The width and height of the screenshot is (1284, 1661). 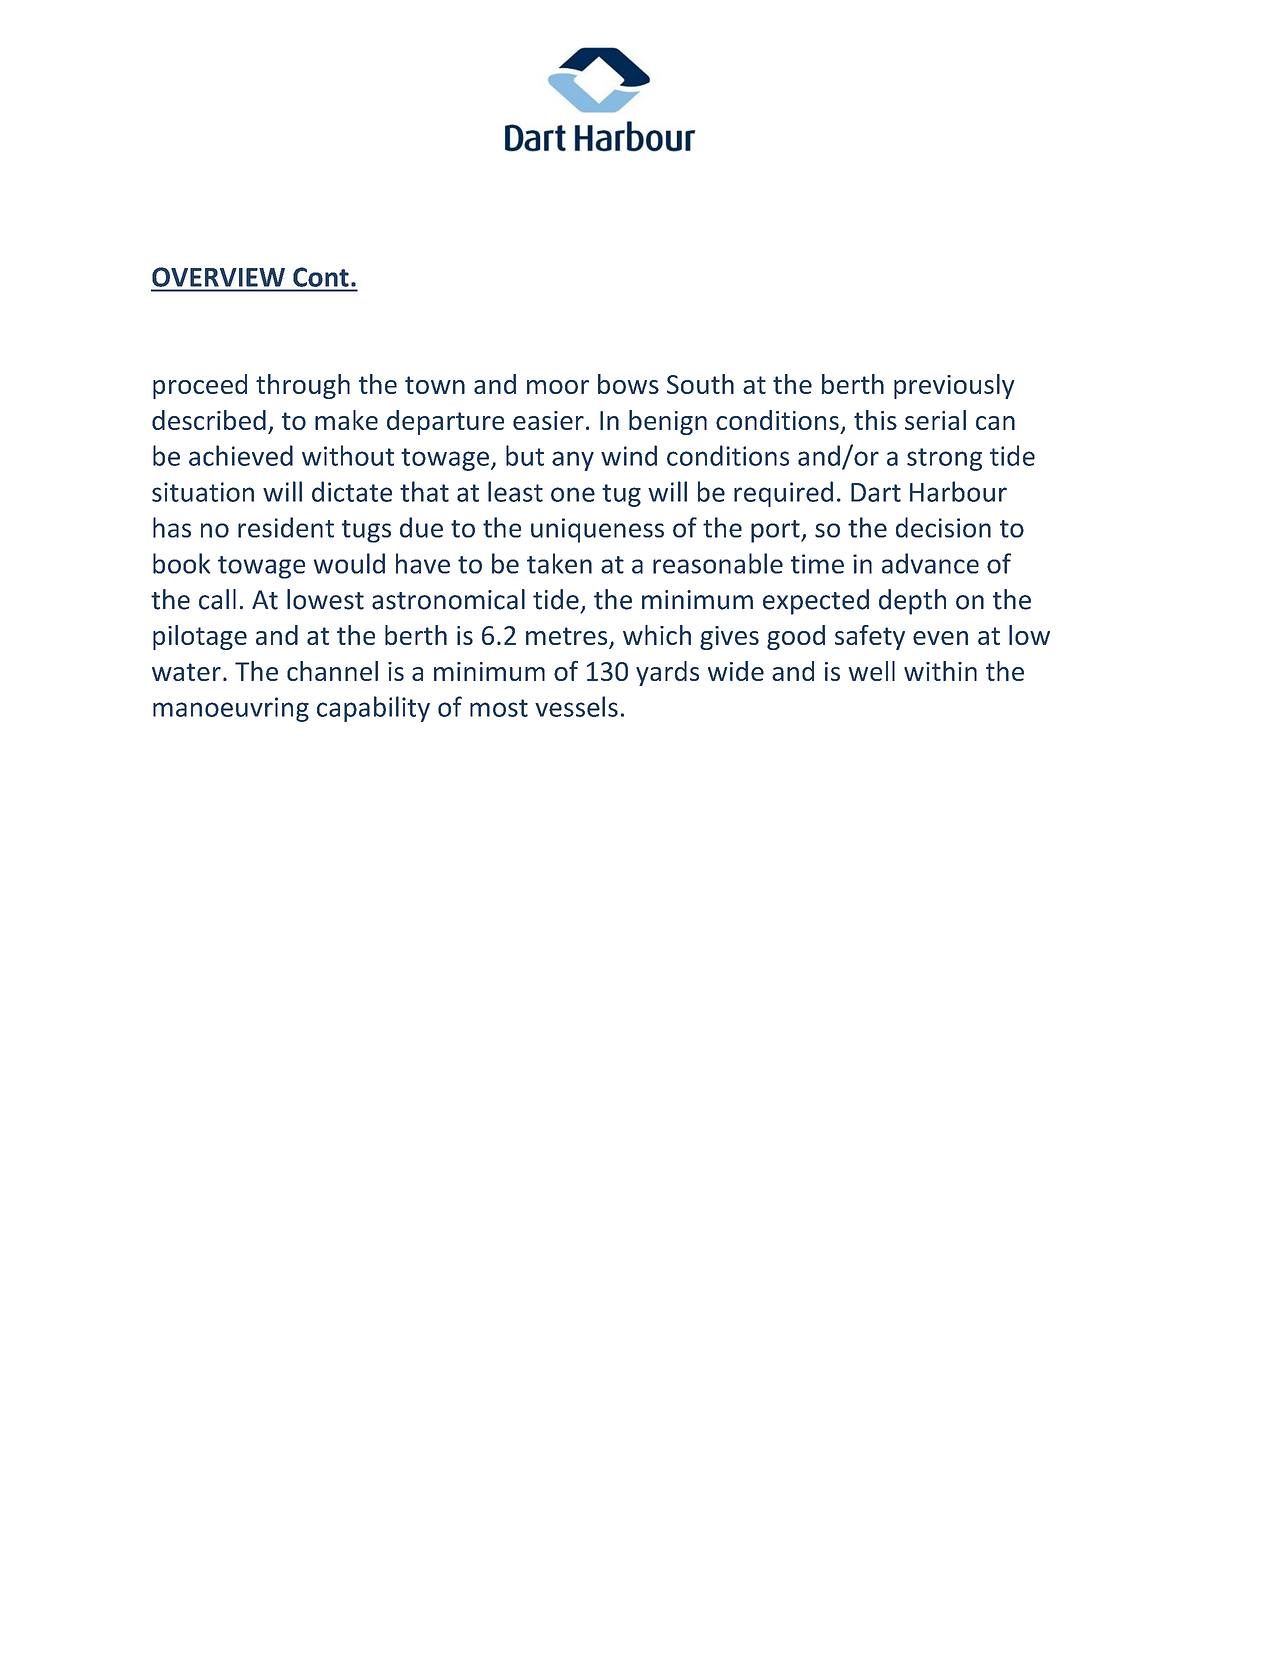 I want to click on would, so click(x=349, y=563).
